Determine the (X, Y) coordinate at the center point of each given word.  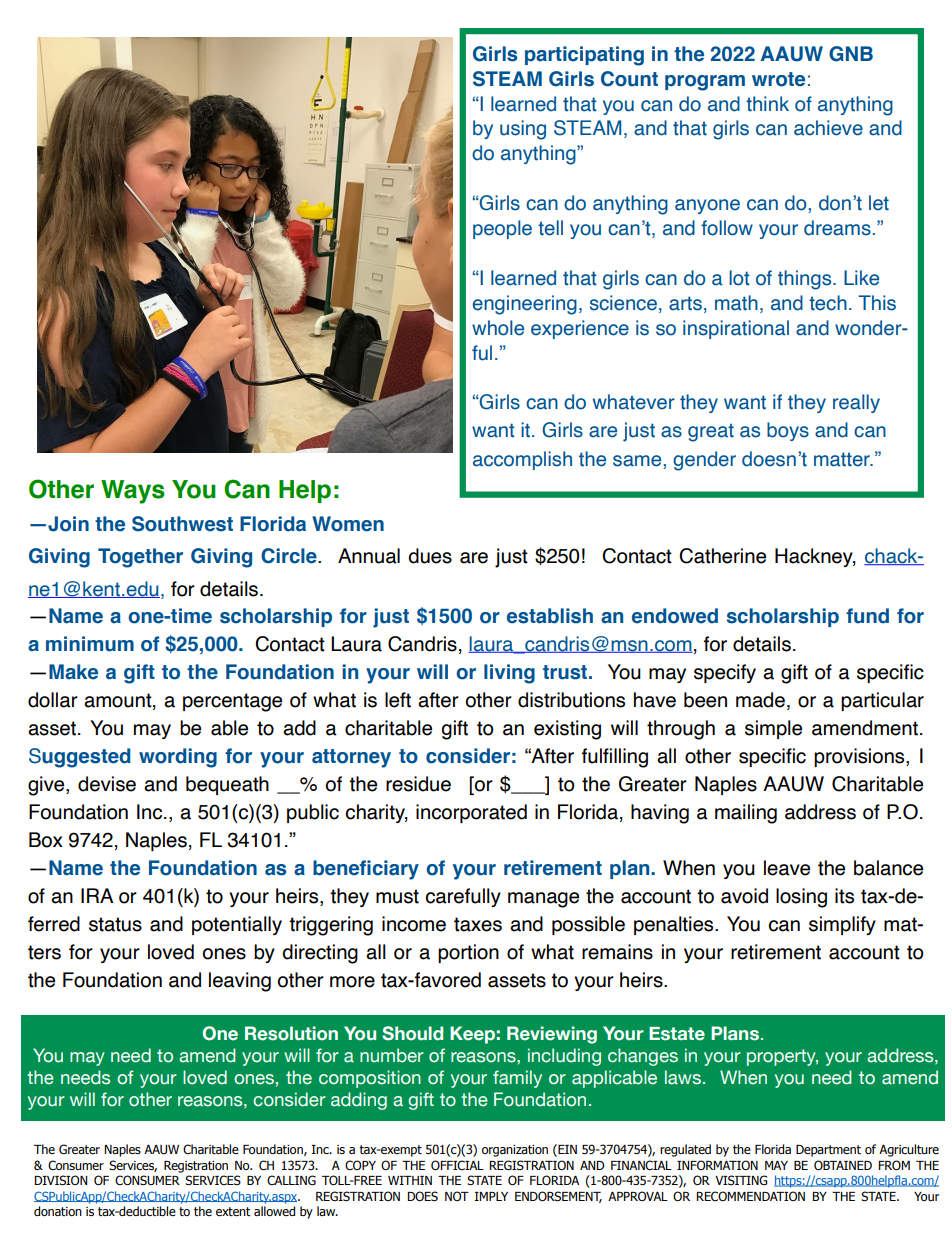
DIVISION (60, 1180)
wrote (778, 79)
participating (584, 56)
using (523, 130)
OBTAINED (843, 1165)
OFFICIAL (457, 1165)
